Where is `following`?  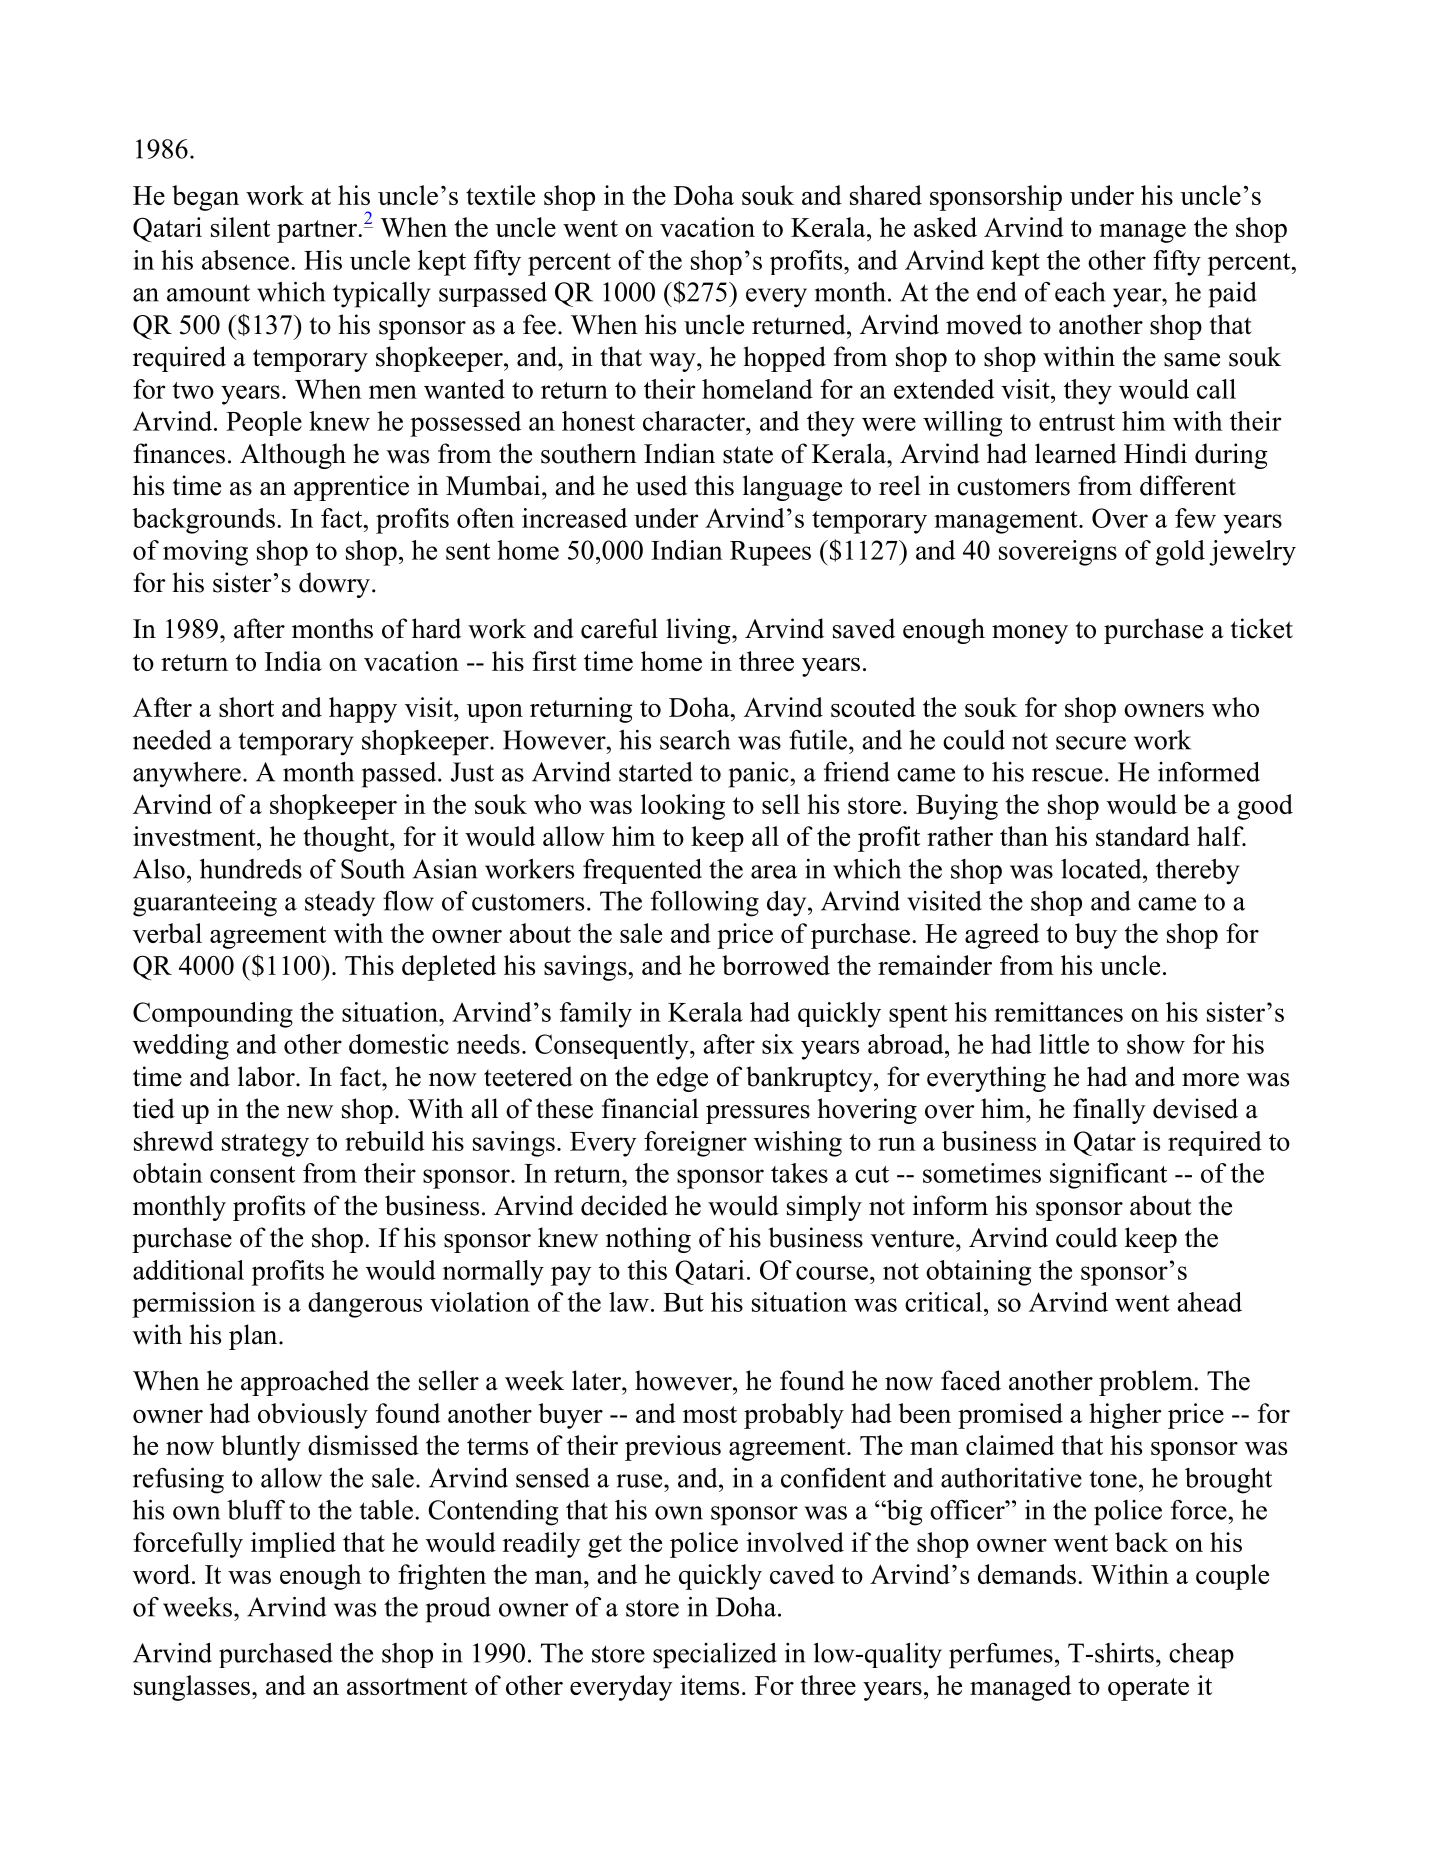
following is located at coordinates (705, 904).
